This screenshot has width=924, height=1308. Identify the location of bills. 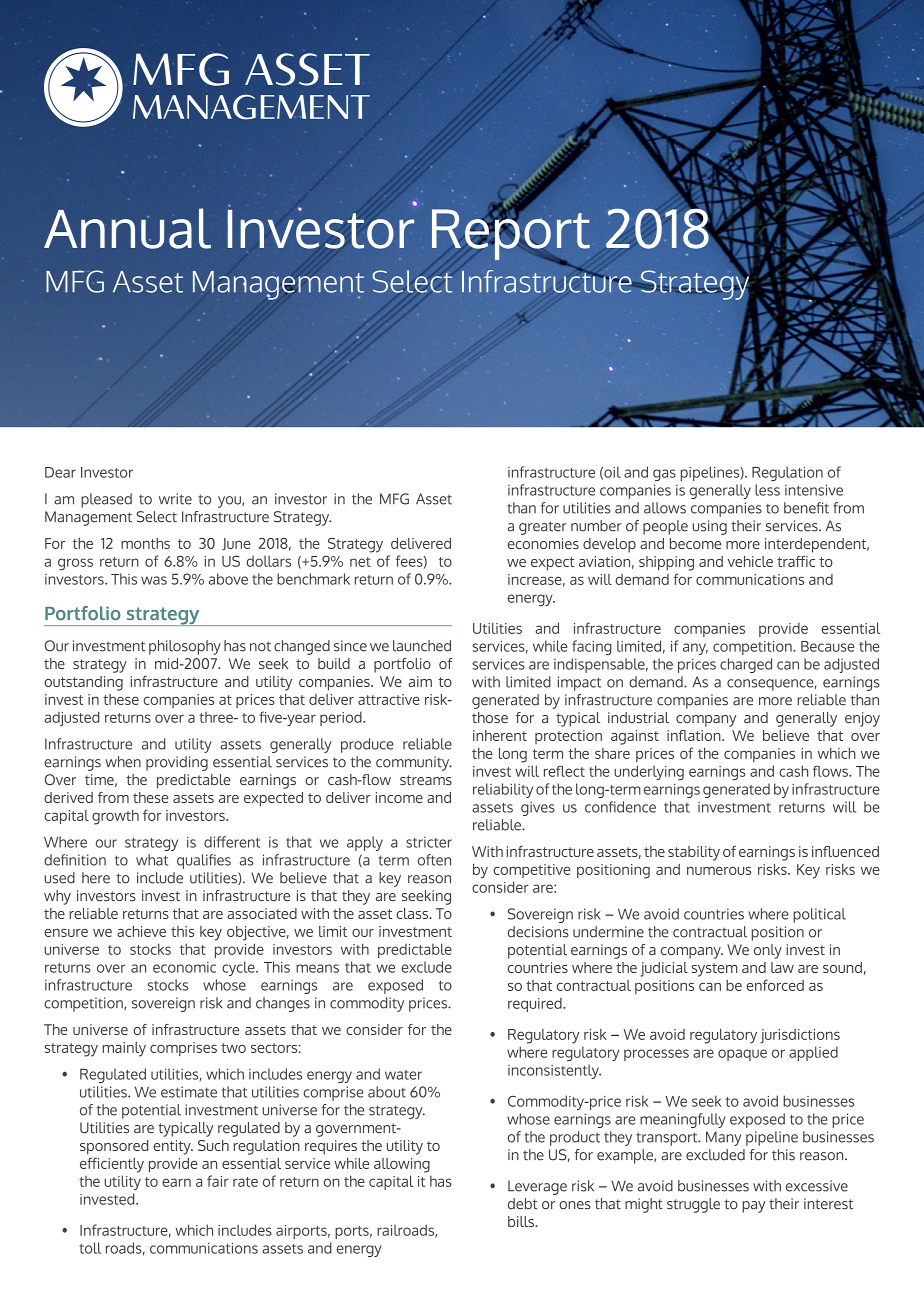
(522, 1221).
